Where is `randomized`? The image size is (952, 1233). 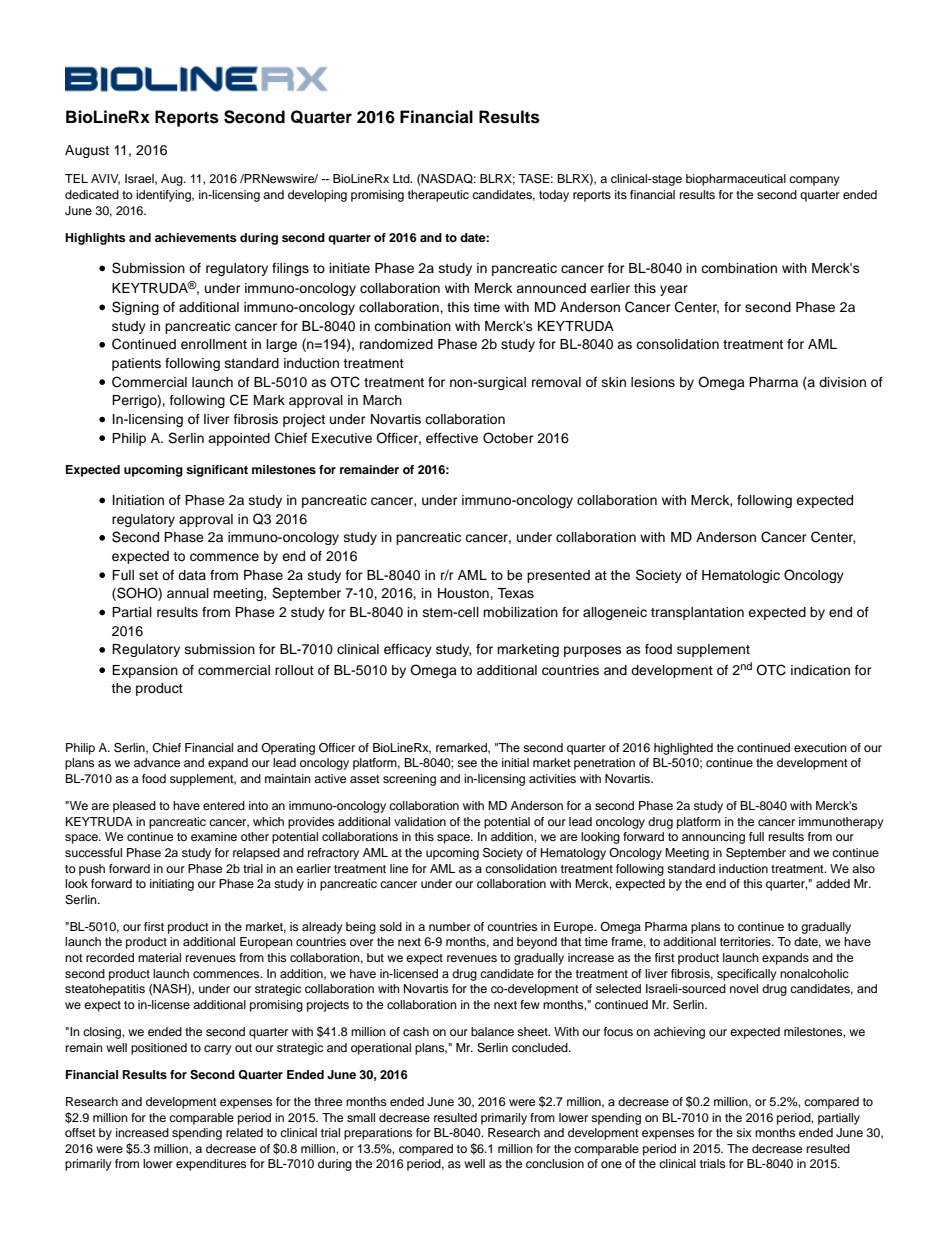
randomized is located at coordinates (396, 344).
